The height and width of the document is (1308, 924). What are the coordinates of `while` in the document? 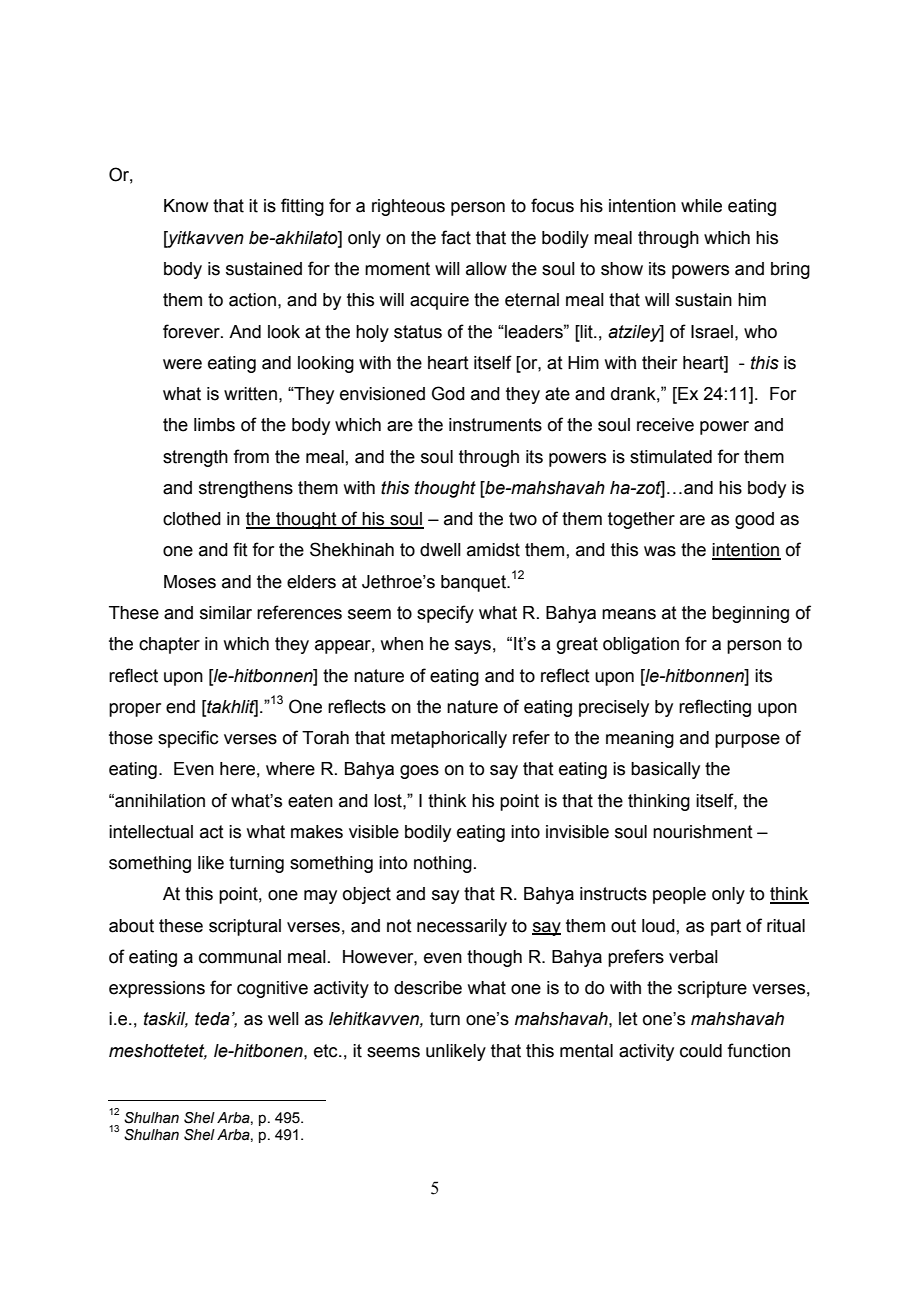 It's located at (701, 206).
